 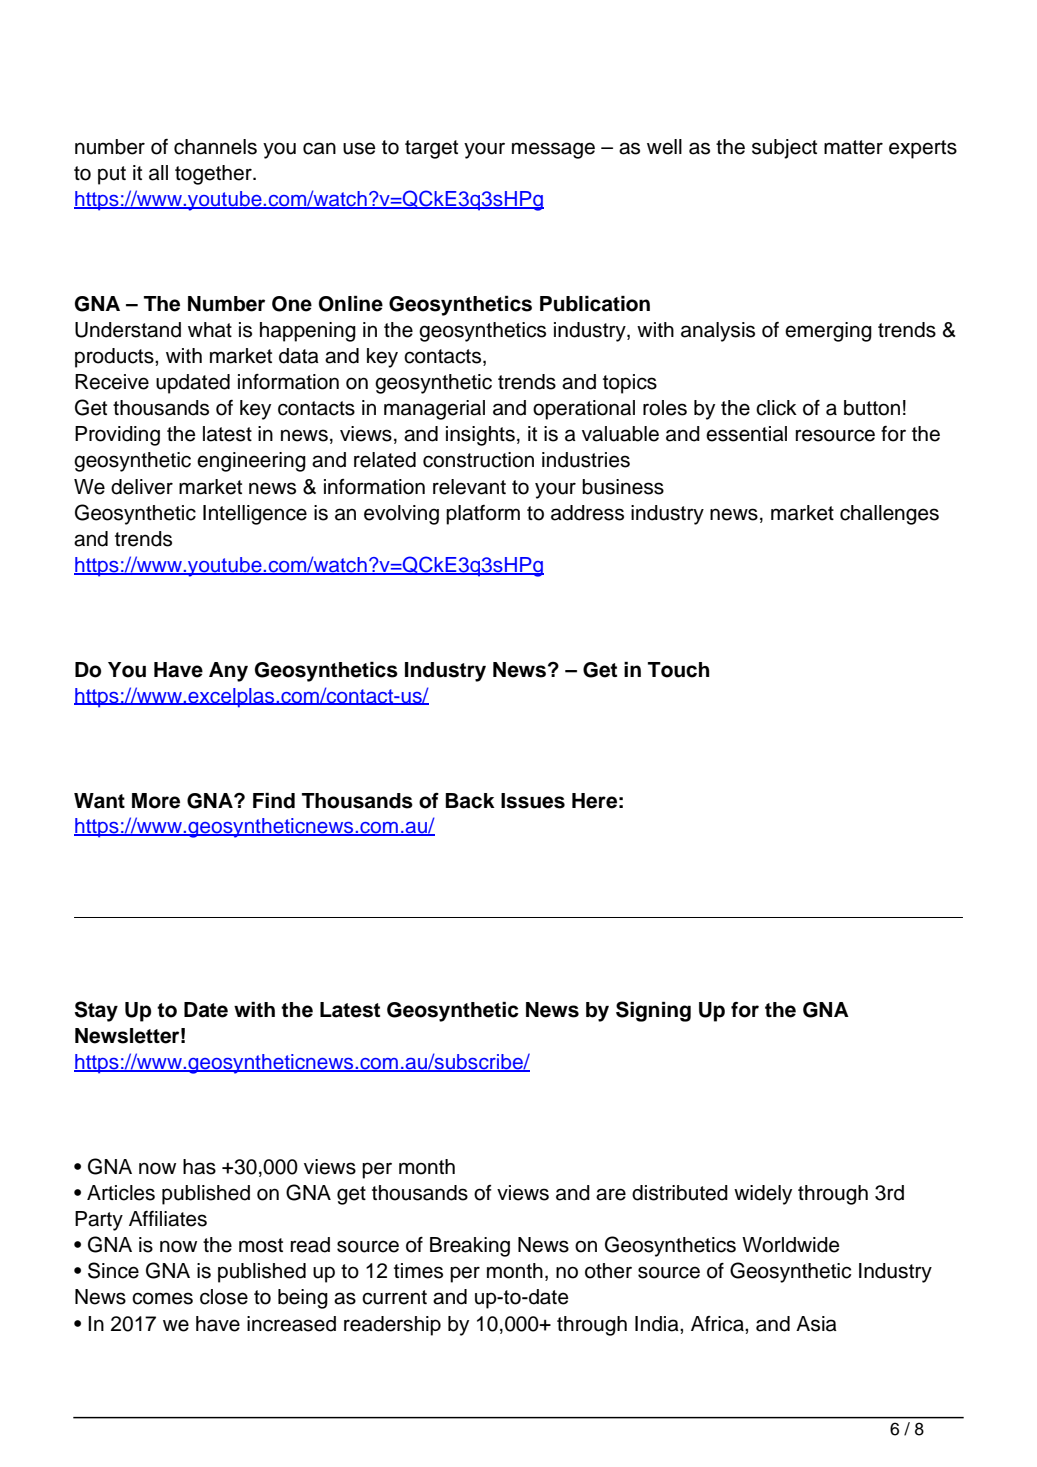 What do you see at coordinates (679, 670) in the screenshot?
I see `Touch` at bounding box center [679, 670].
